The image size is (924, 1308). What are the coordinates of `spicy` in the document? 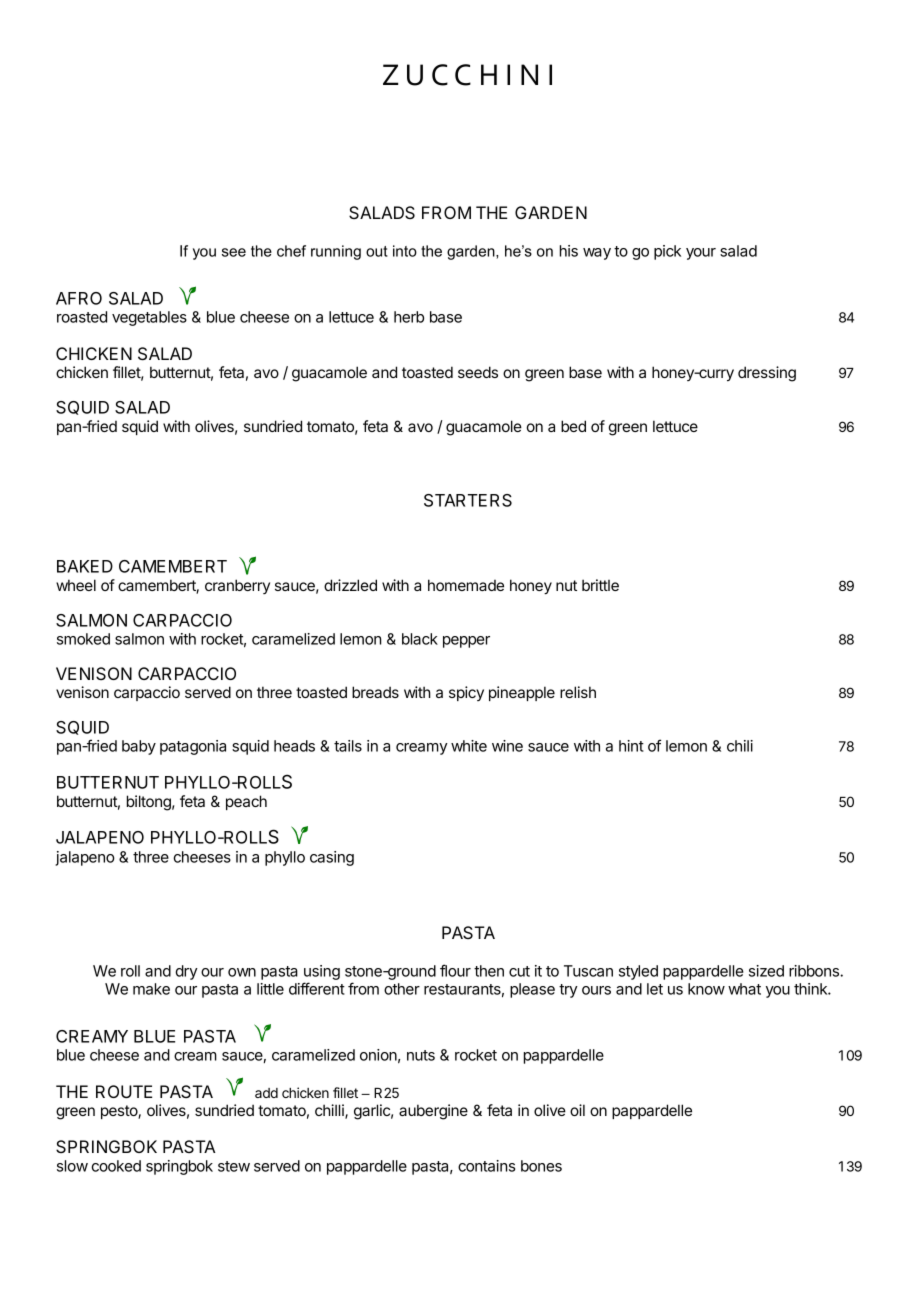 It's located at (466, 693).
